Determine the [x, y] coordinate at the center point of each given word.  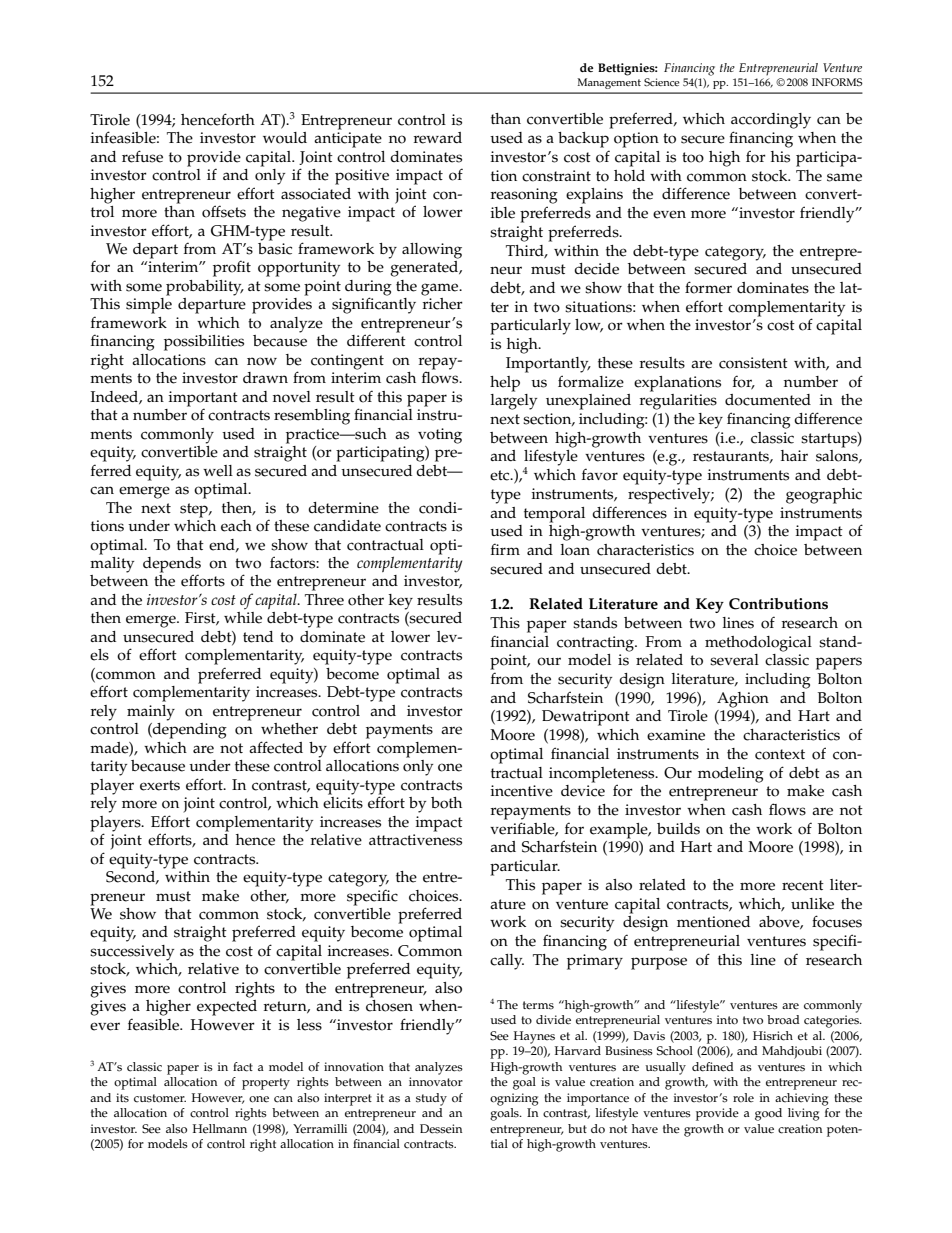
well [218, 471]
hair [794, 455]
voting [440, 436]
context [780, 754]
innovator [436, 1082]
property [266, 1084]
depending [189, 731]
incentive [522, 791]
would [285, 138]
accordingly [771, 121]
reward [438, 138]
